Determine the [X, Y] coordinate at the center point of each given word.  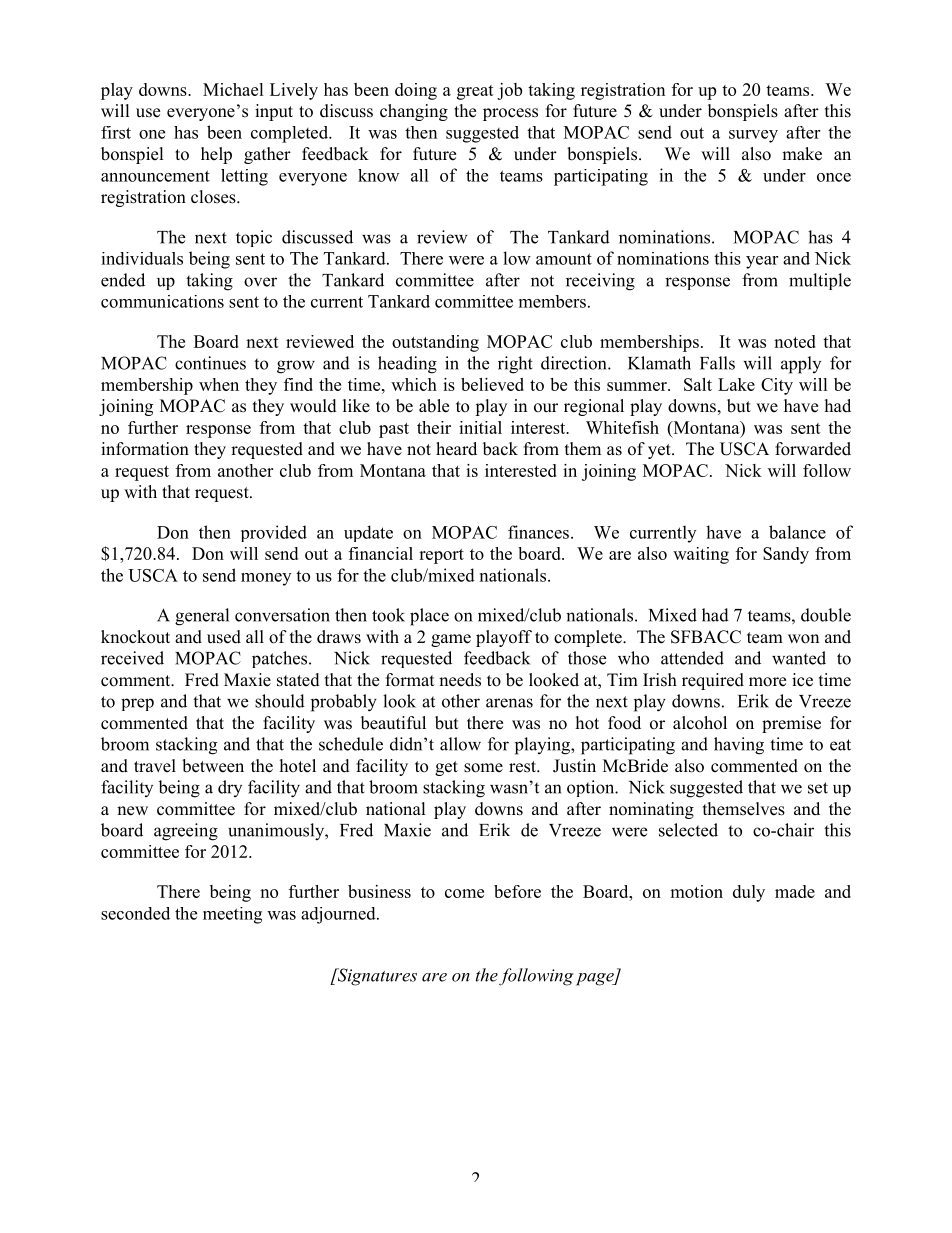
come [464, 893]
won [803, 639]
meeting [232, 915]
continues [210, 363]
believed [492, 384]
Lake [736, 384]
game [451, 640]
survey [753, 136]
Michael [233, 89]
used [224, 637]
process [510, 114]
